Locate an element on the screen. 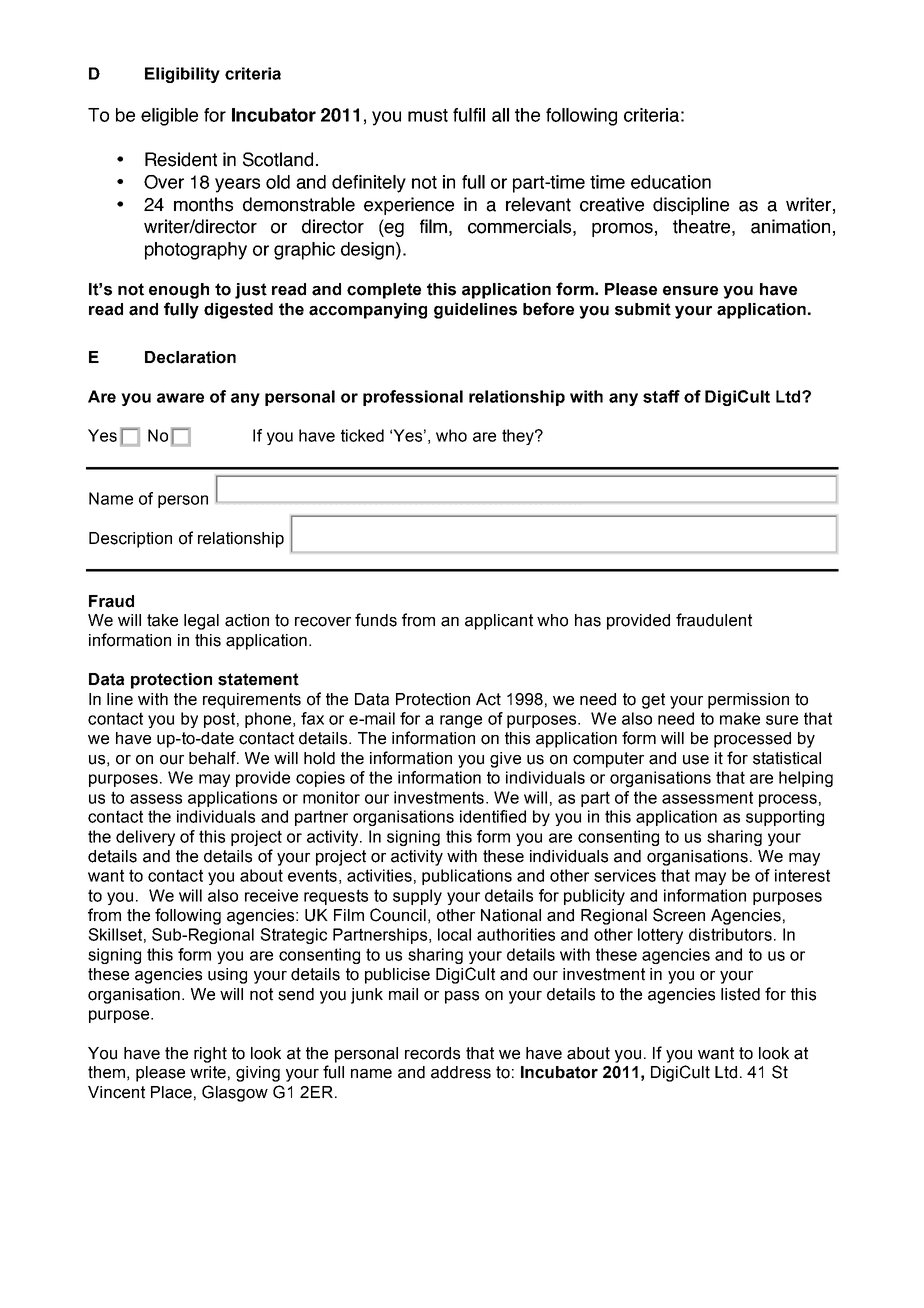 The image size is (924, 1308). education is located at coordinates (671, 182).
